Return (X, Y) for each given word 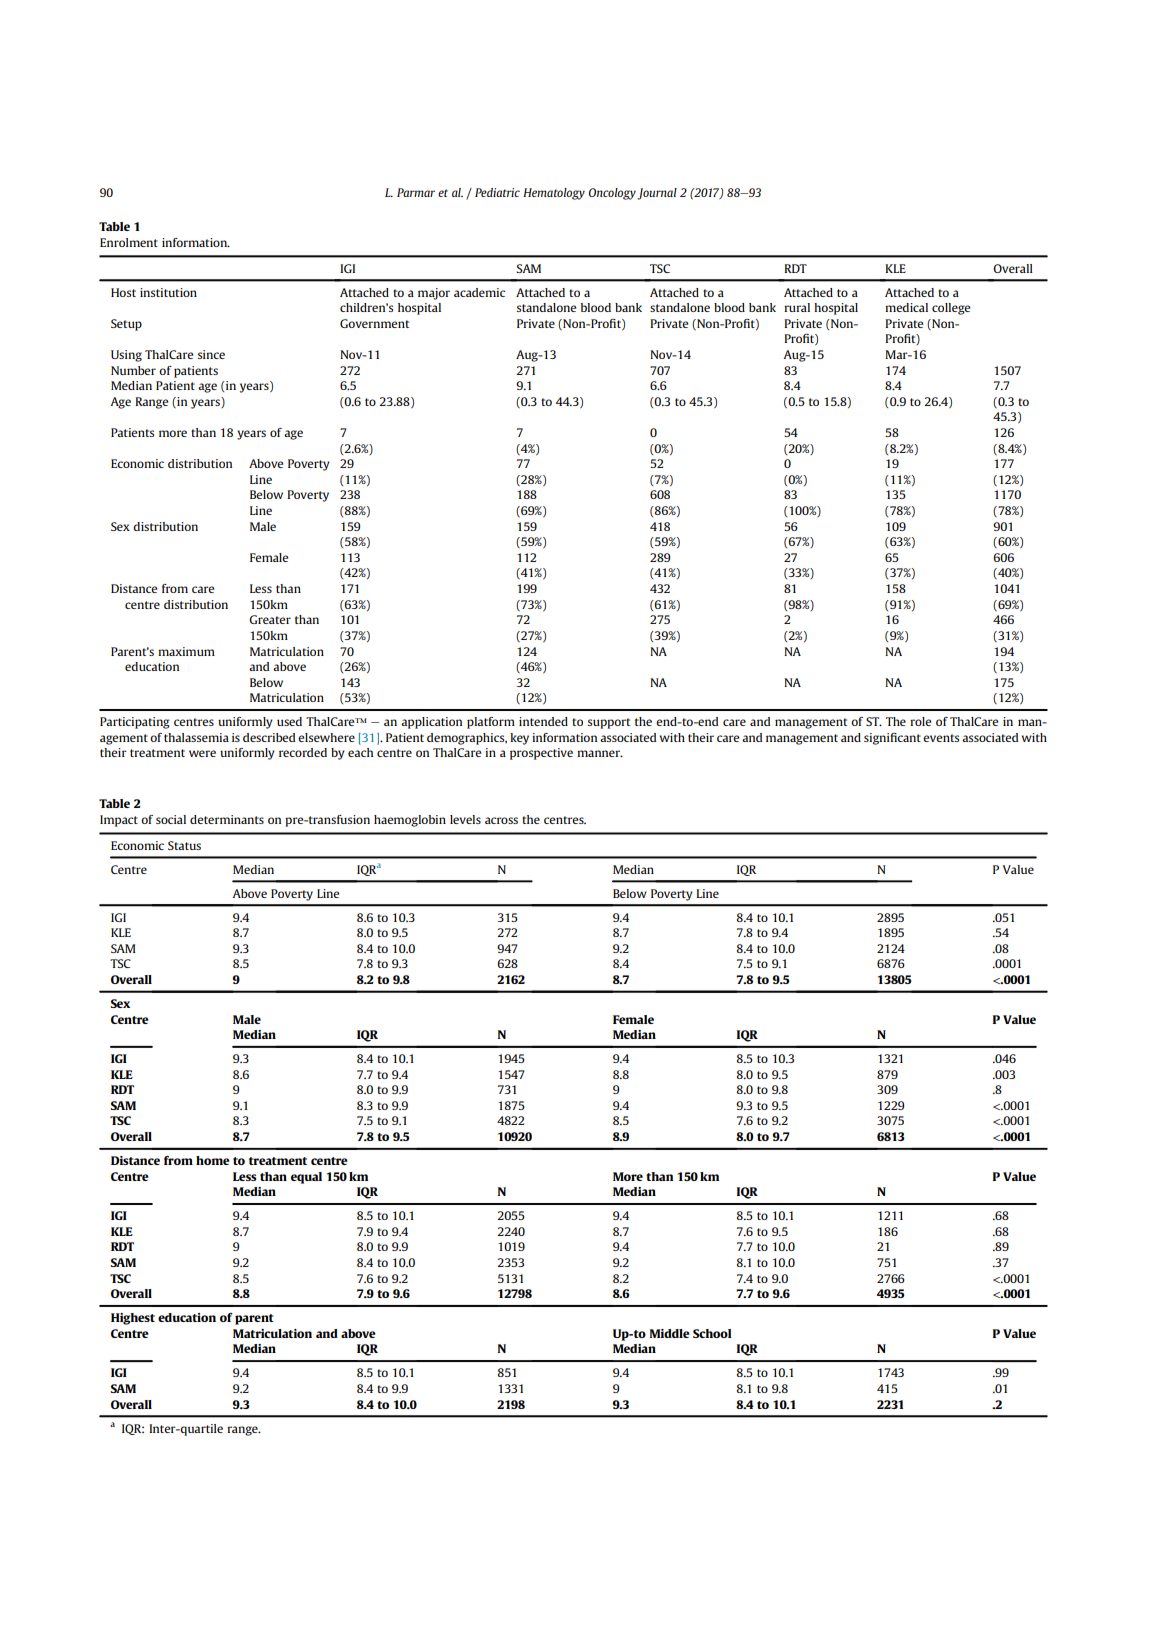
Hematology (554, 194)
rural (797, 307)
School (712, 1333)
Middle (670, 1333)
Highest (133, 1319)
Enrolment (129, 242)
